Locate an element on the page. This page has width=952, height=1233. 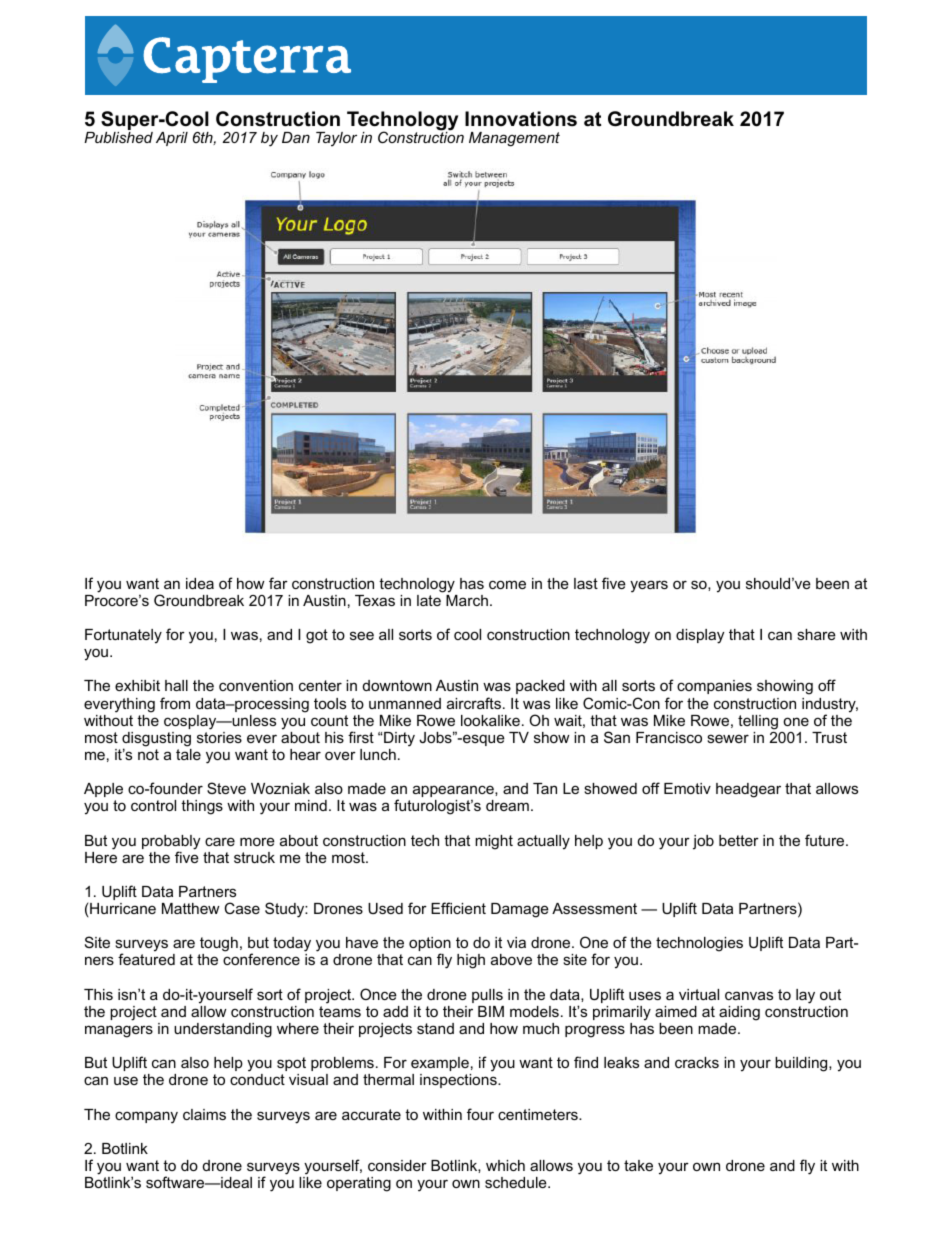
March is located at coordinates (467, 600).
